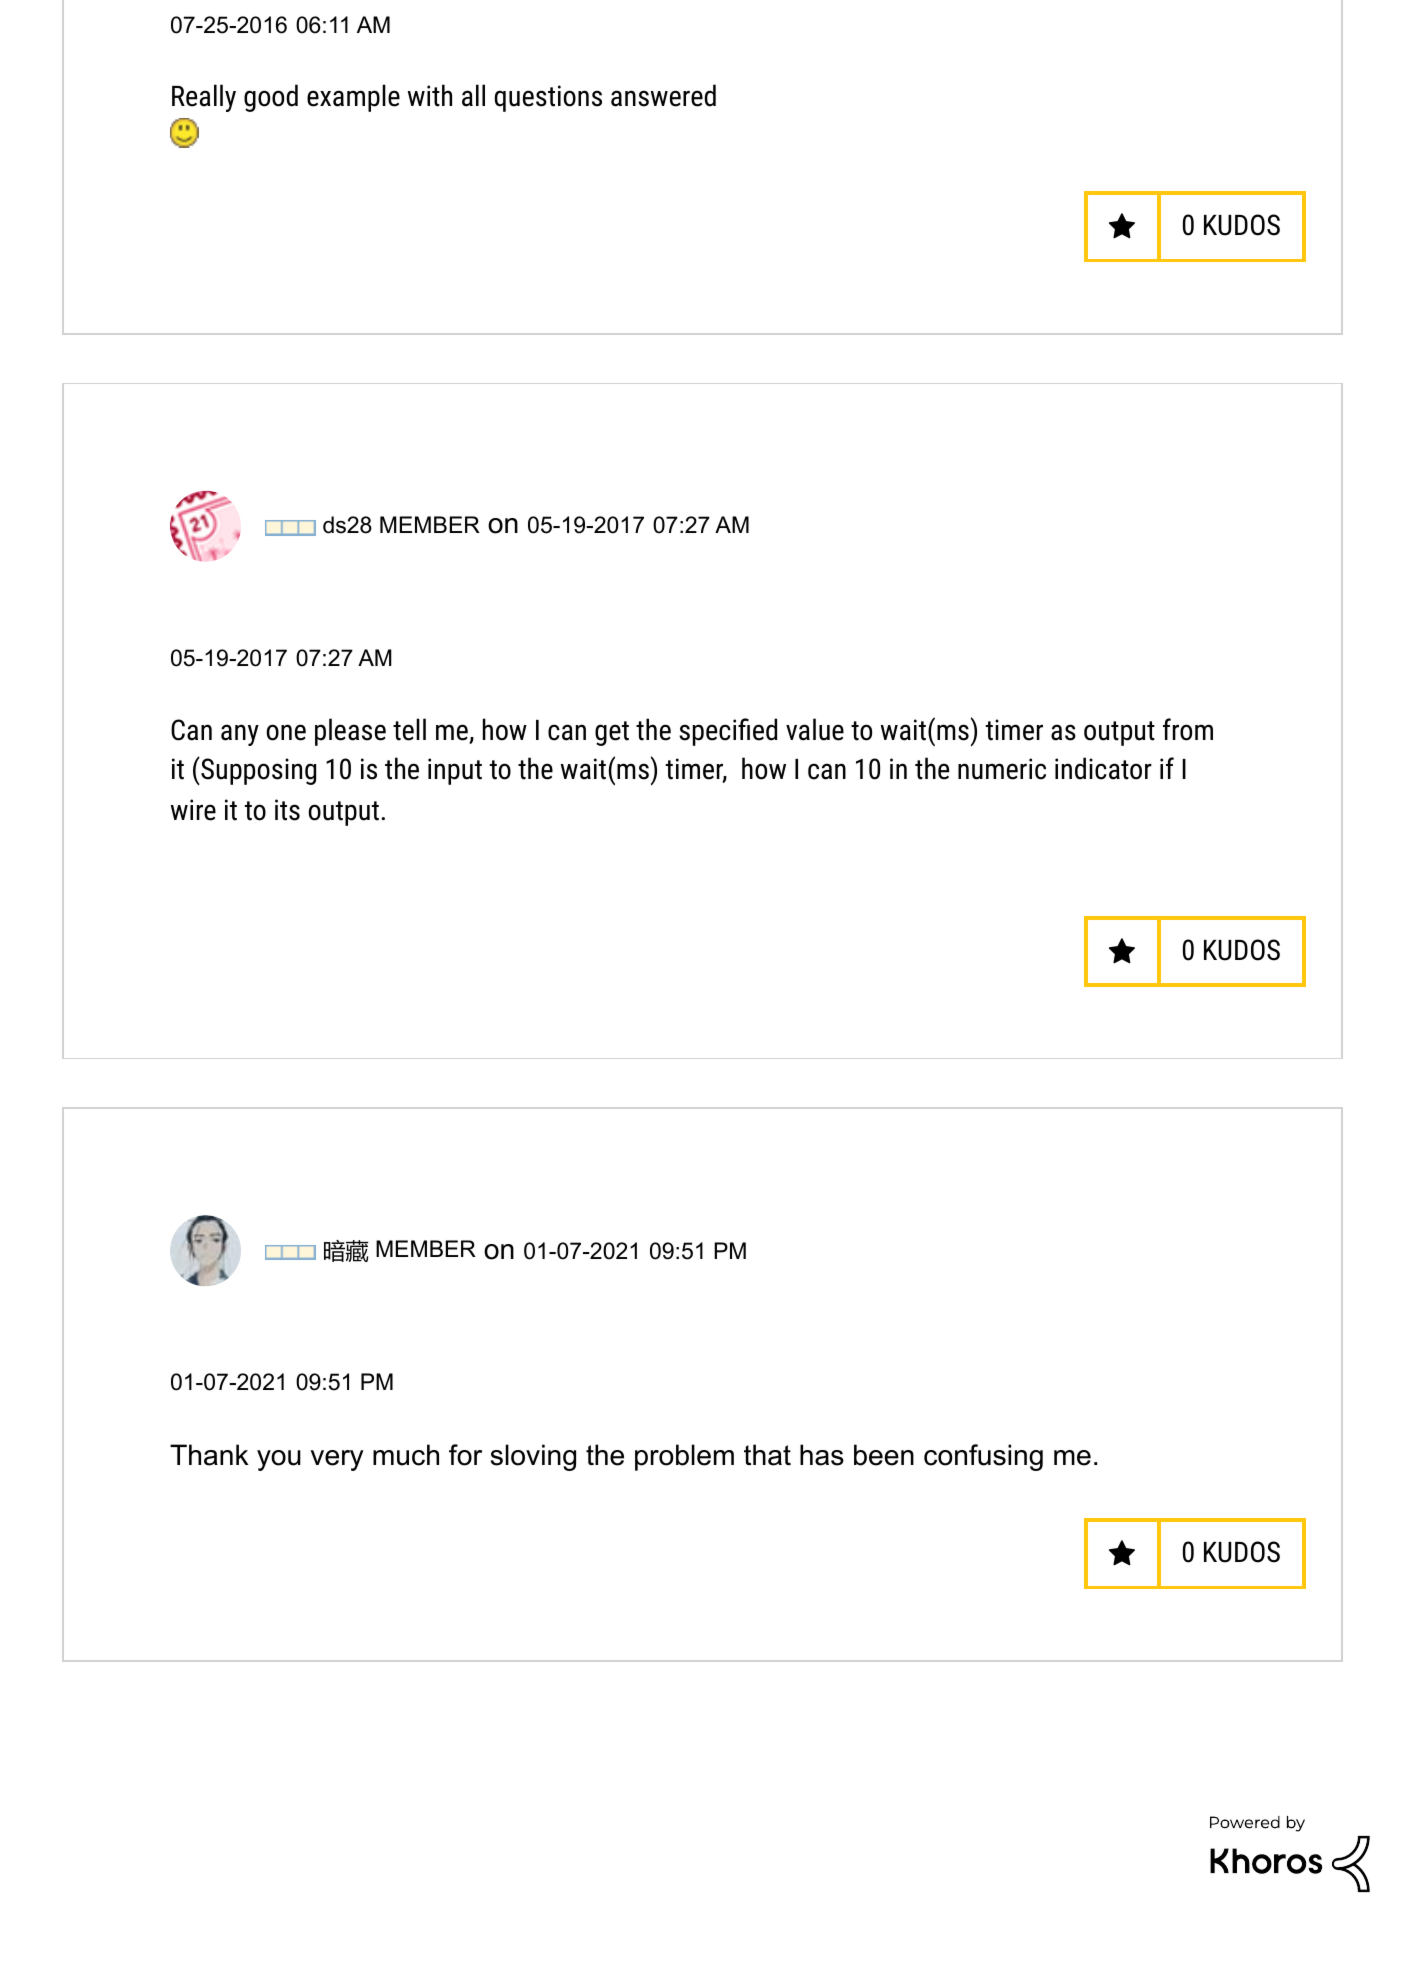  What do you see at coordinates (1103, 768) in the document?
I see `indicator` at bounding box center [1103, 768].
